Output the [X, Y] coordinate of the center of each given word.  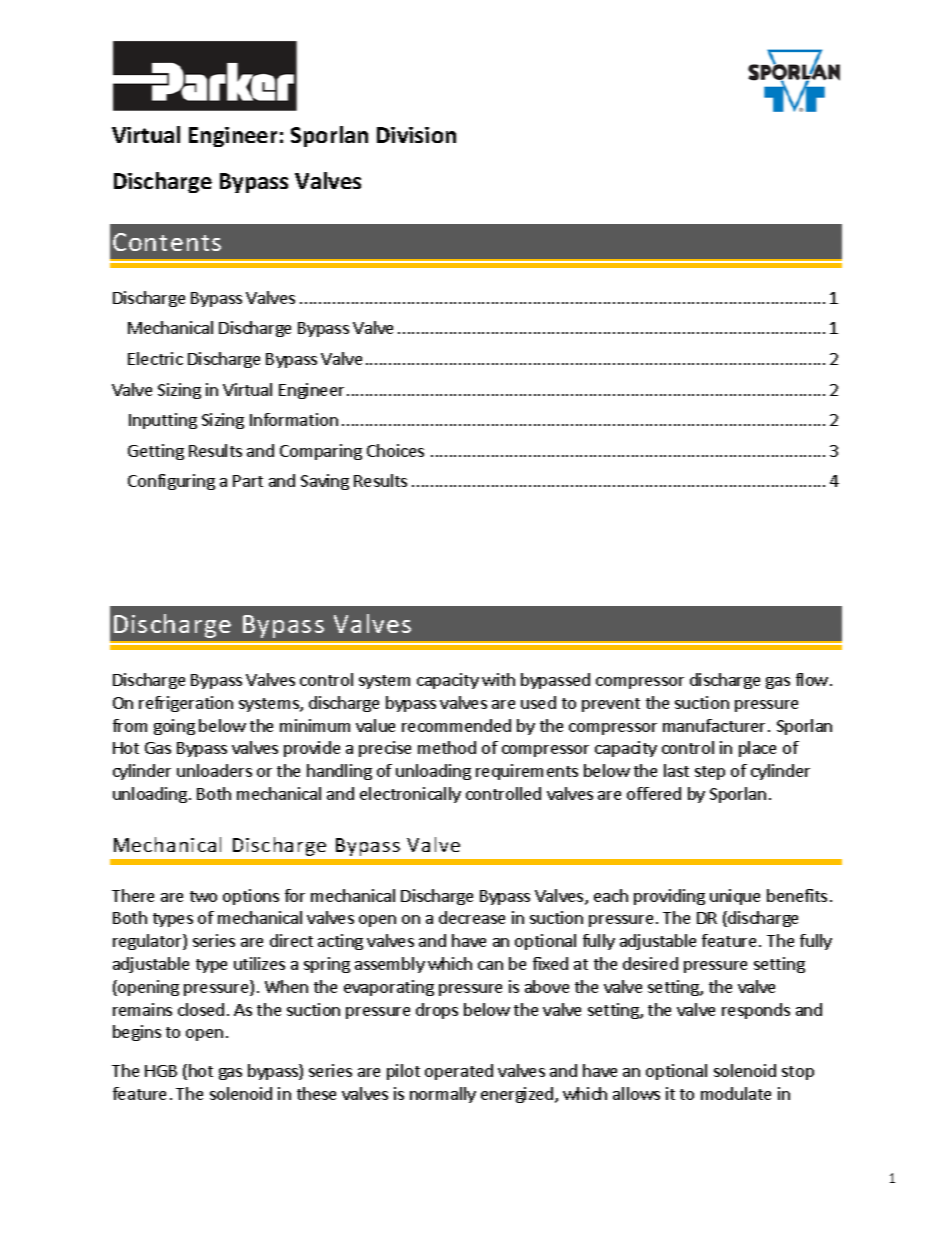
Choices [395, 450]
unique [735, 897]
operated [459, 1072]
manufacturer [716, 725]
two [203, 896]
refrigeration [186, 704]
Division [416, 135]
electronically [410, 795]
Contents [167, 242]
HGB [161, 1071]
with [498, 679]
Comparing [321, 452]
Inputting [163, 421]
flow [812, 679]
